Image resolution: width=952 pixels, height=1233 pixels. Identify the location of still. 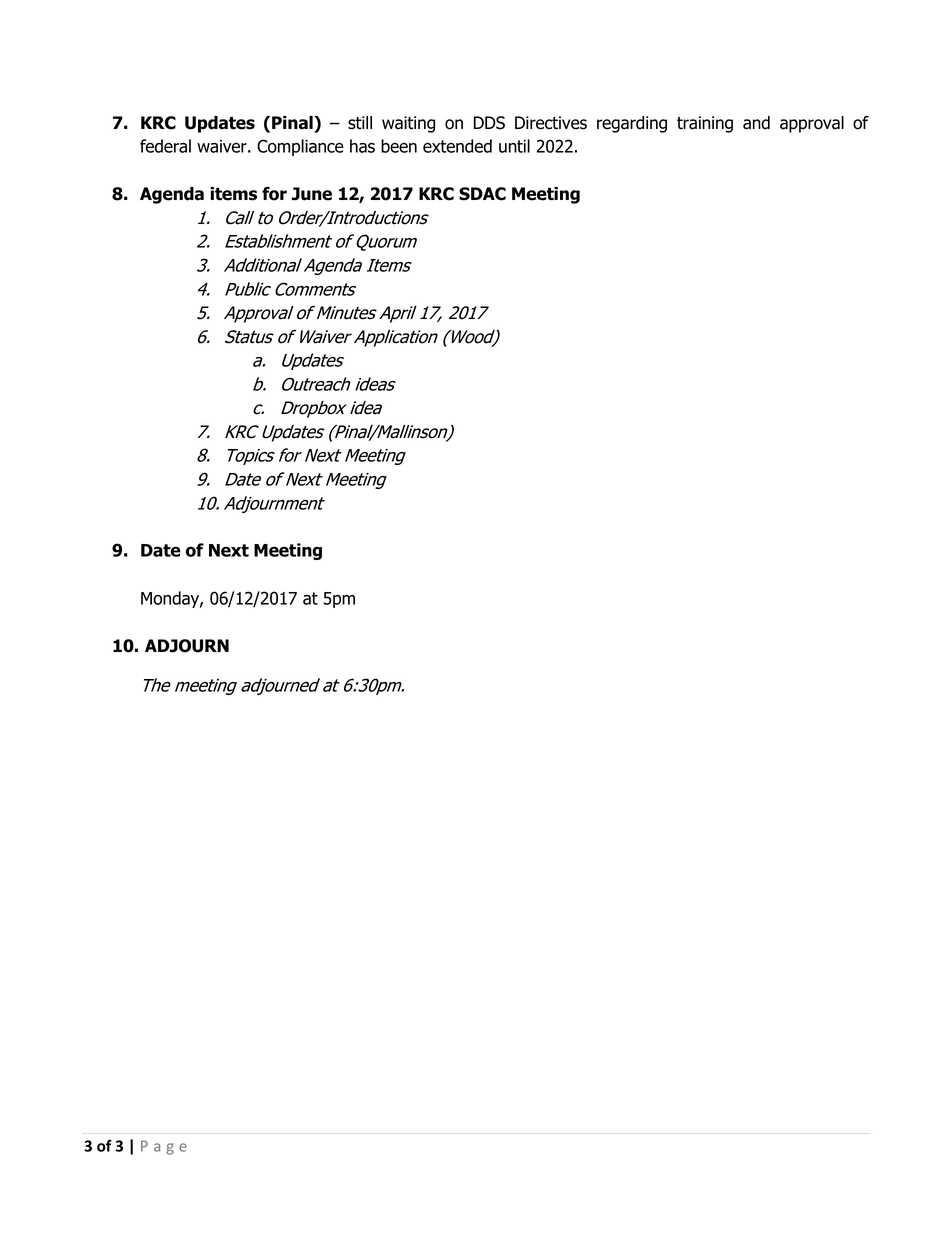
(360, 123).
